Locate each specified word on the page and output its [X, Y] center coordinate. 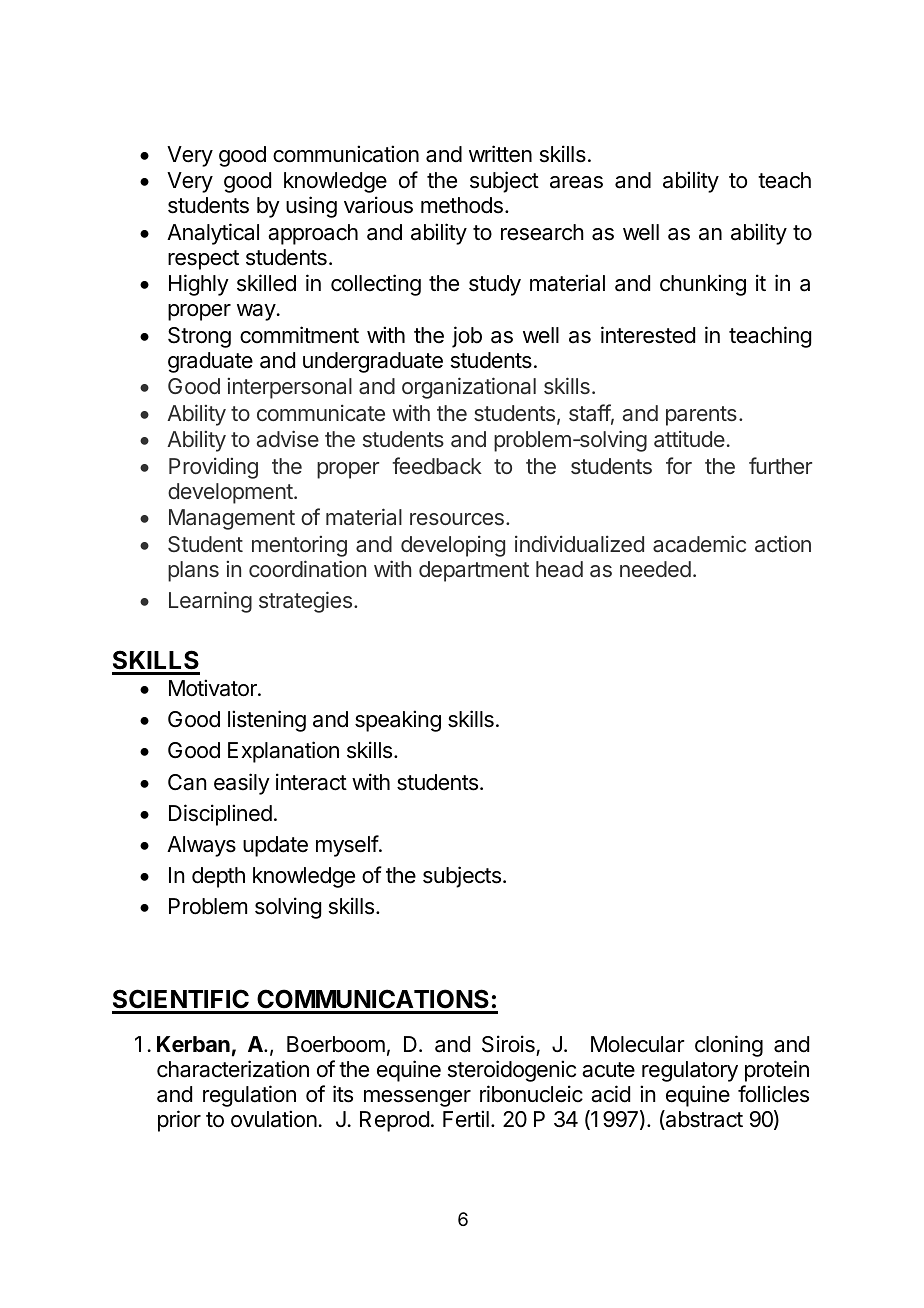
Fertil [466, 1119]
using [311, 207]
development [231, 493]
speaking [398, 721]
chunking [703, 285]
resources [457, 519]
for [679, 465]
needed [655, 569]
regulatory [690, 1071]
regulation [249, 1096]
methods [462, 205]
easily [242, 784]
